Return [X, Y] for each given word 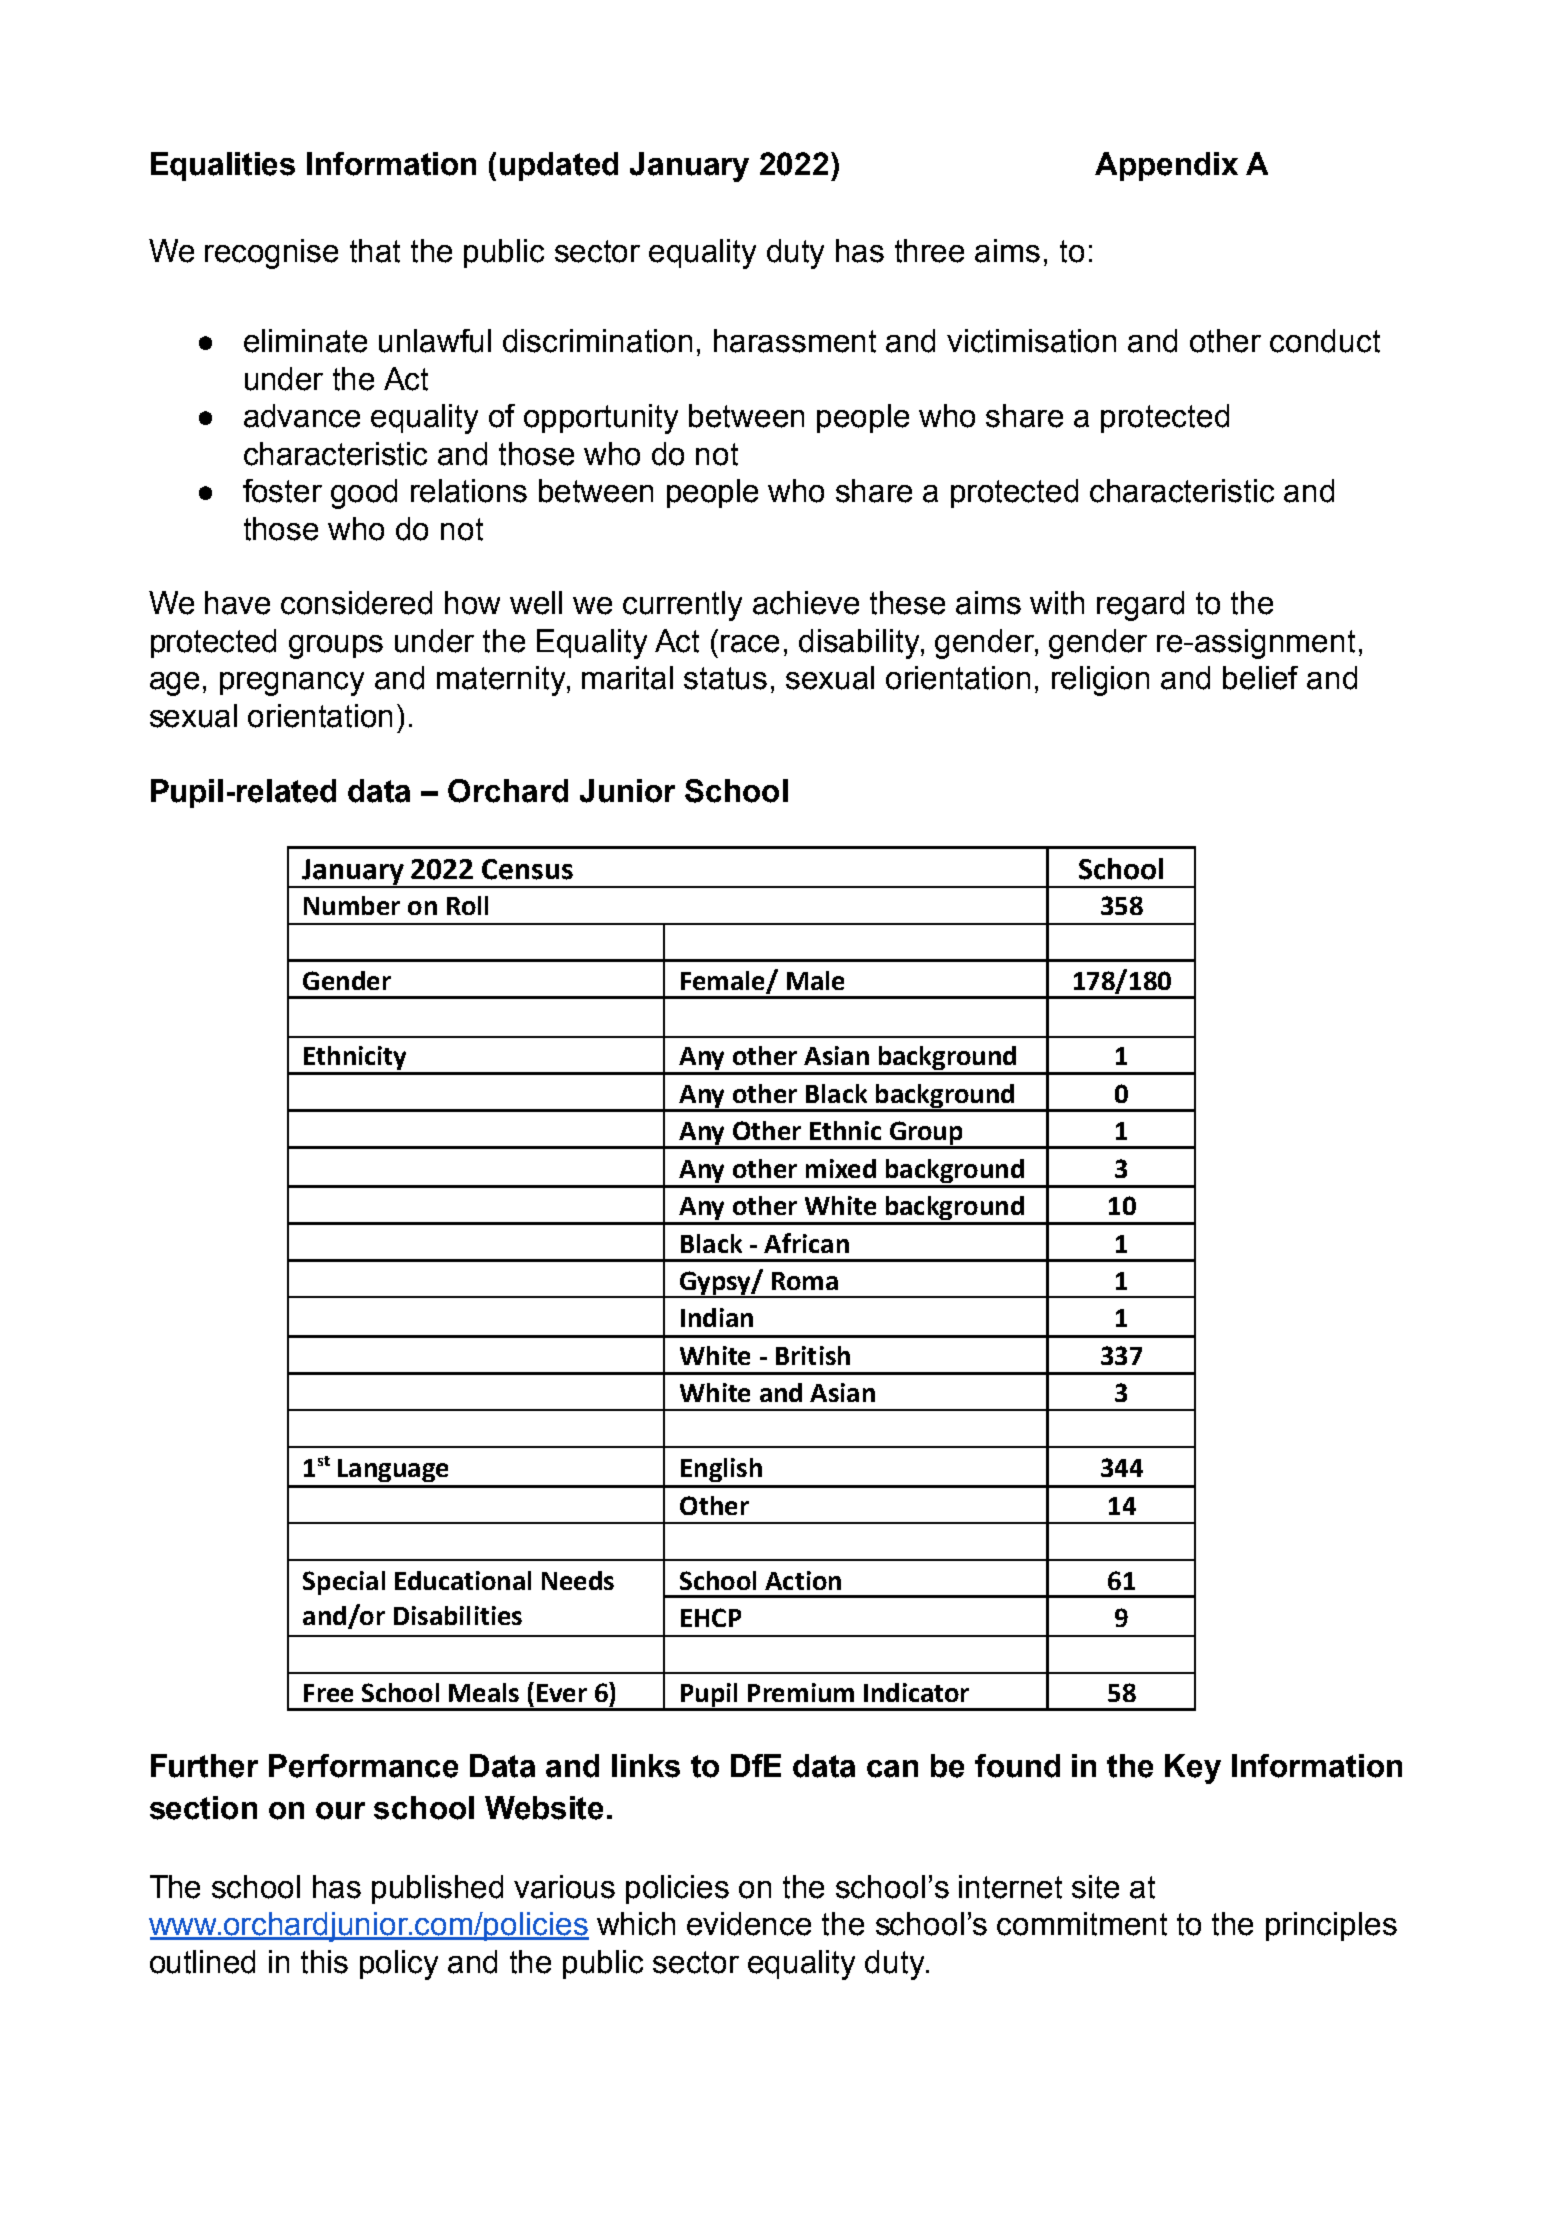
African [806, 1243]
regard [1140, 606]
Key [1193, 1769]
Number [352, 905]
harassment [795, 341]
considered [356, 603]
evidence [749, 1924]
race [750, 644]
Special [344, 1583]
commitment [1082, 1924]
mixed [841, 1168]
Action [803, 1580]
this [324, 1962]
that [375, 251]
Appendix [1166, 166]
